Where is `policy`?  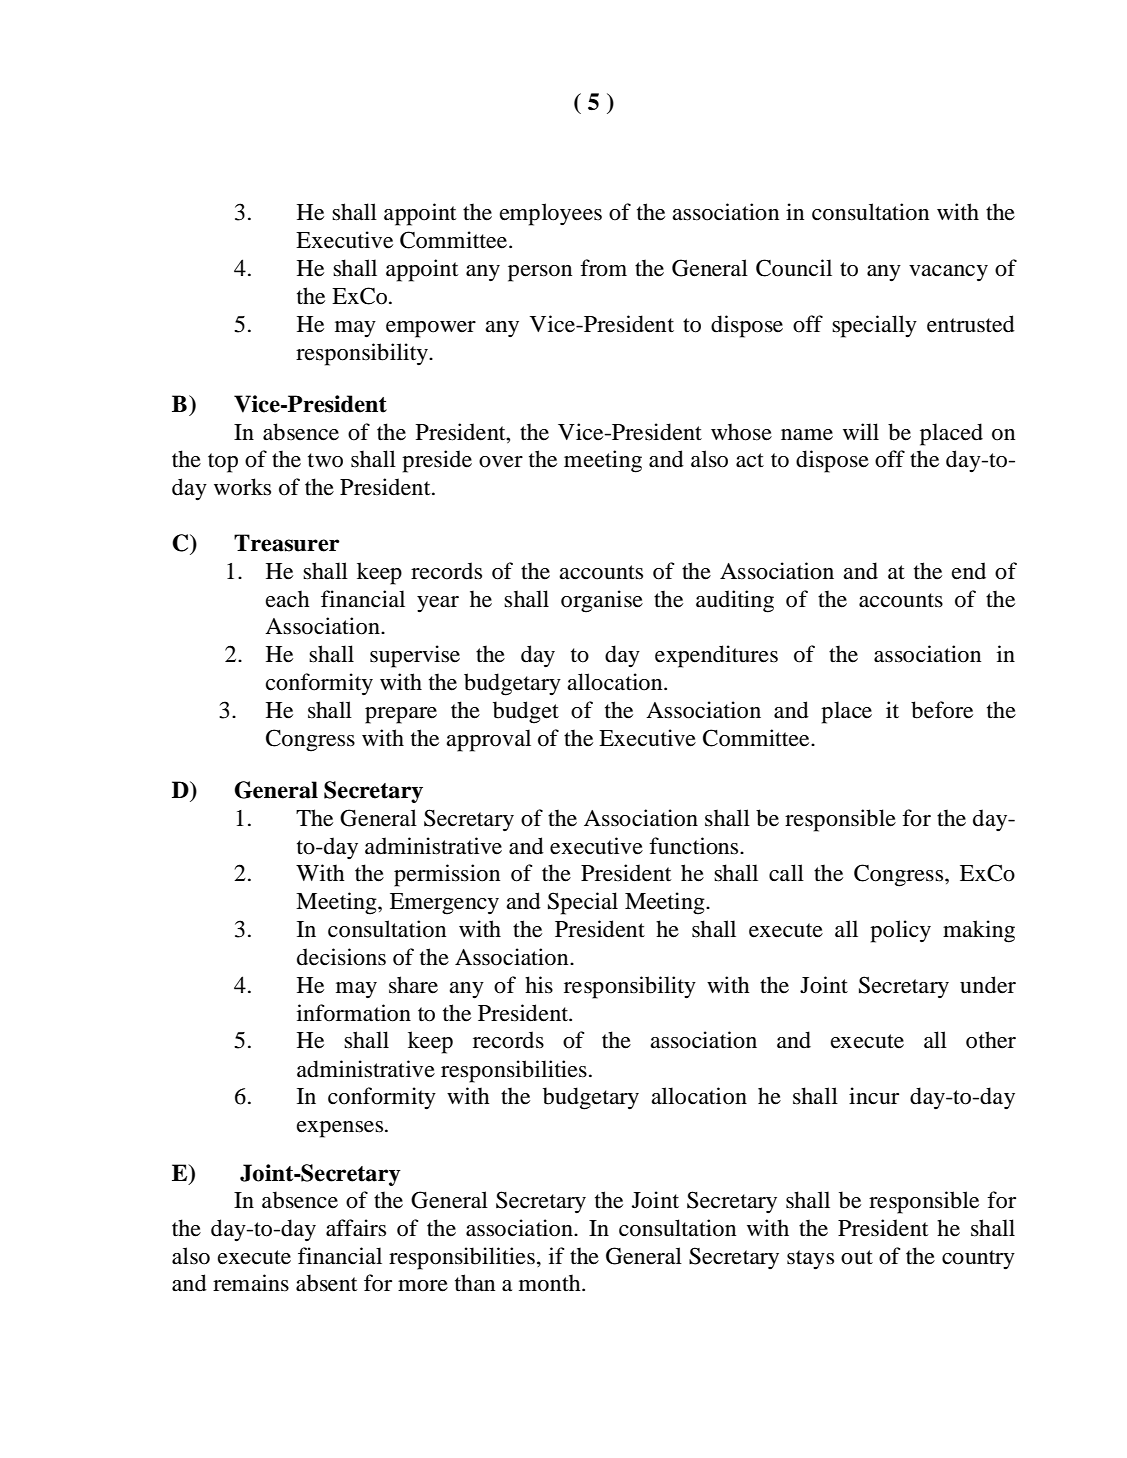
policy is located at coordinates (900, 931).
